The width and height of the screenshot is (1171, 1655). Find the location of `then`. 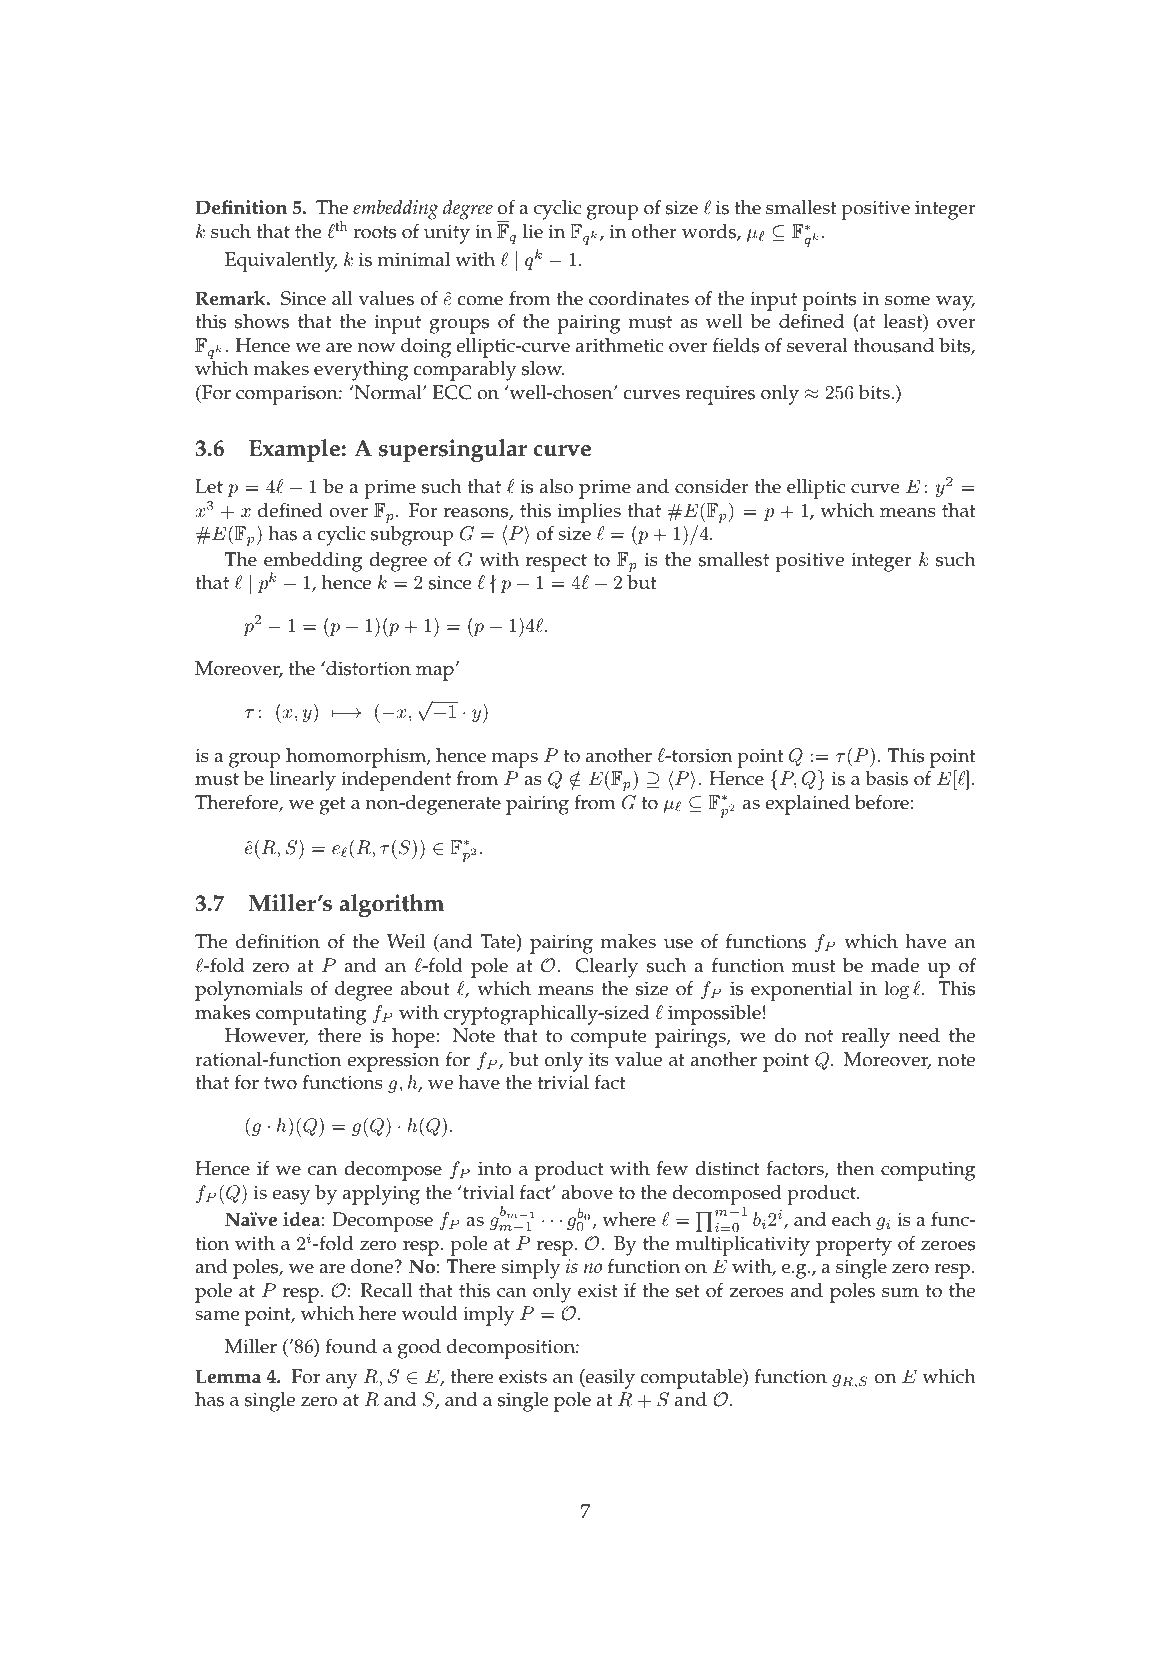

then is located at coordinates (855, 1168).
